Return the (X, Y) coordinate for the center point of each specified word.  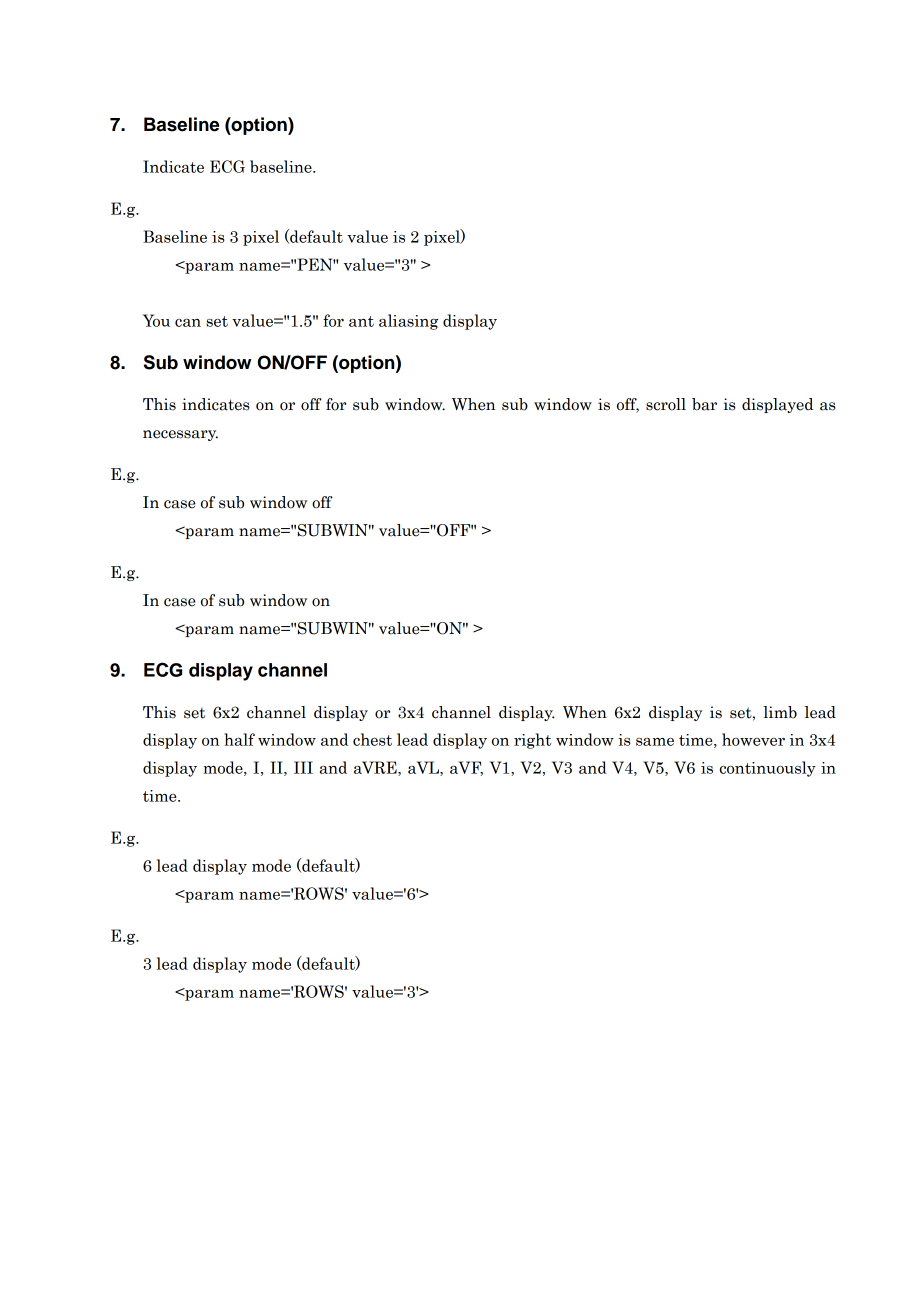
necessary (180, 435)
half (239, 739)
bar (704, 404)
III (303, 767)
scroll (666, 404)
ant (361, 321)
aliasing (408, 322)
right (532, 741)
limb (780, 712)
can (188, 323)
